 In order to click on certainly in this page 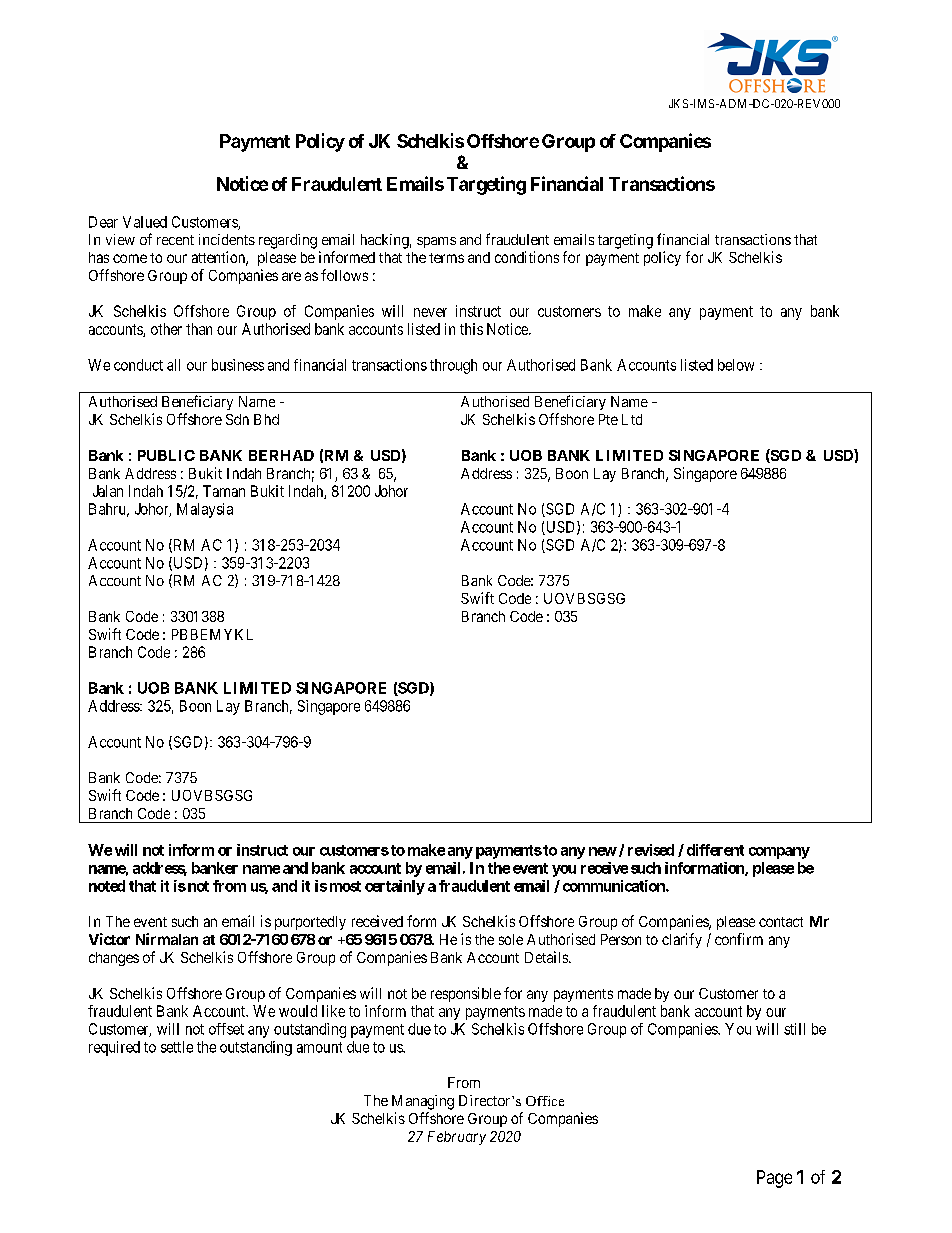, I will do `click(395, 887)`.
